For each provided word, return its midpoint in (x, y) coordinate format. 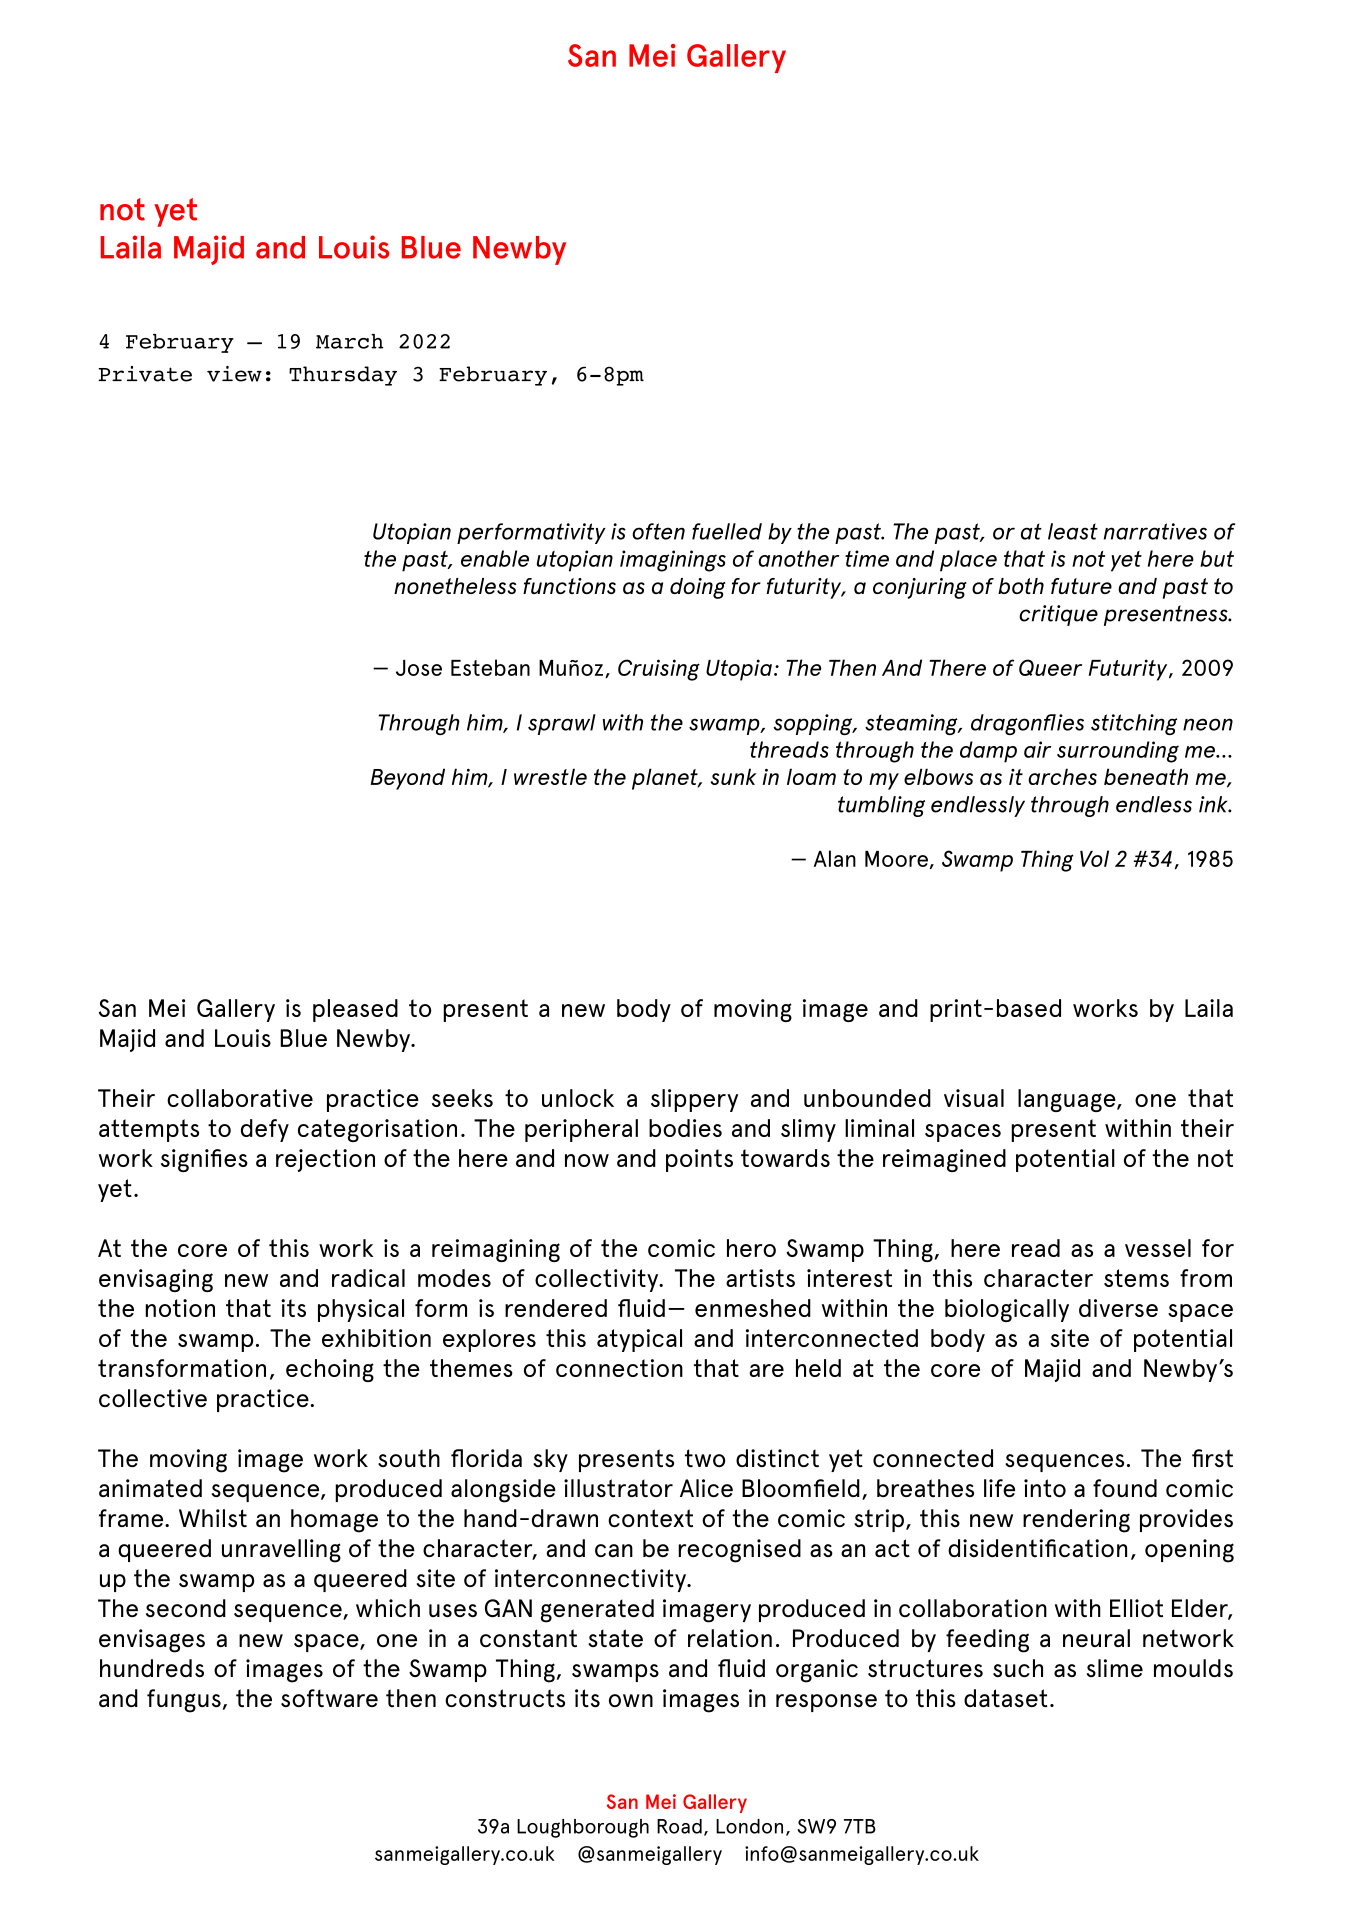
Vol (1094, 858)
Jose (419, 668)
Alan (835, 858)
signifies (204, 1160)
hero (751, 1248)
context (650, 1518)
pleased (355, 1010)
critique (1058, 615)
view (234, 374)
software (329, 1698)
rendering (1076, 1521)
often (658, 531)
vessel (1158, 1248)
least (1073, 531)
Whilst (213, 1518)
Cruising (659, 670)
